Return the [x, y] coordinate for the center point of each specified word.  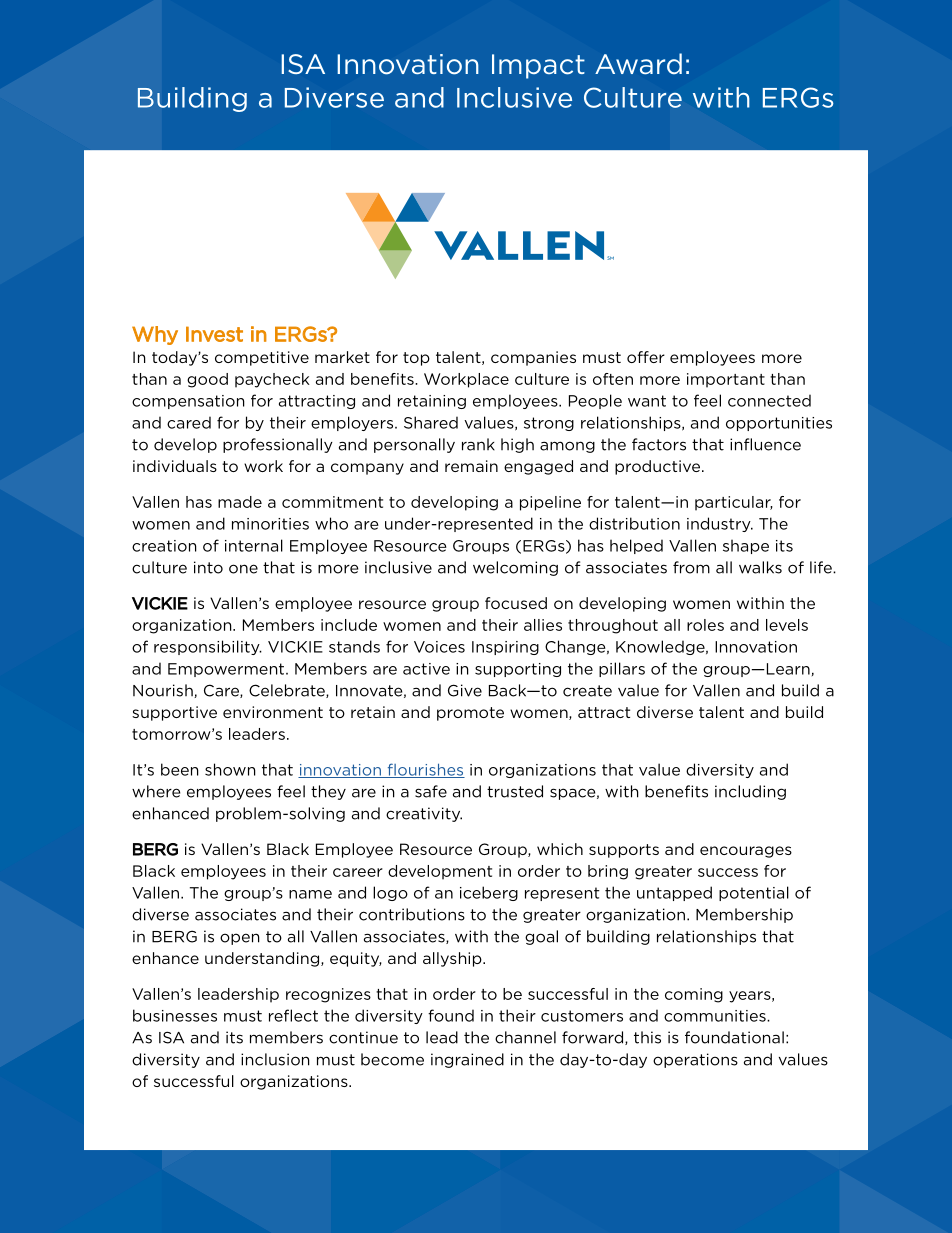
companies [533, 358]
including [750, 792]
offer [646, 357]
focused [516, 603]
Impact [538, 66]
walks [760, 567]
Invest [214, 334]
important [726, 380]
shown [230, 769]
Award [638, 64]
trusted [515, 791]
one [243, 569]
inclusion [275, 1059]
